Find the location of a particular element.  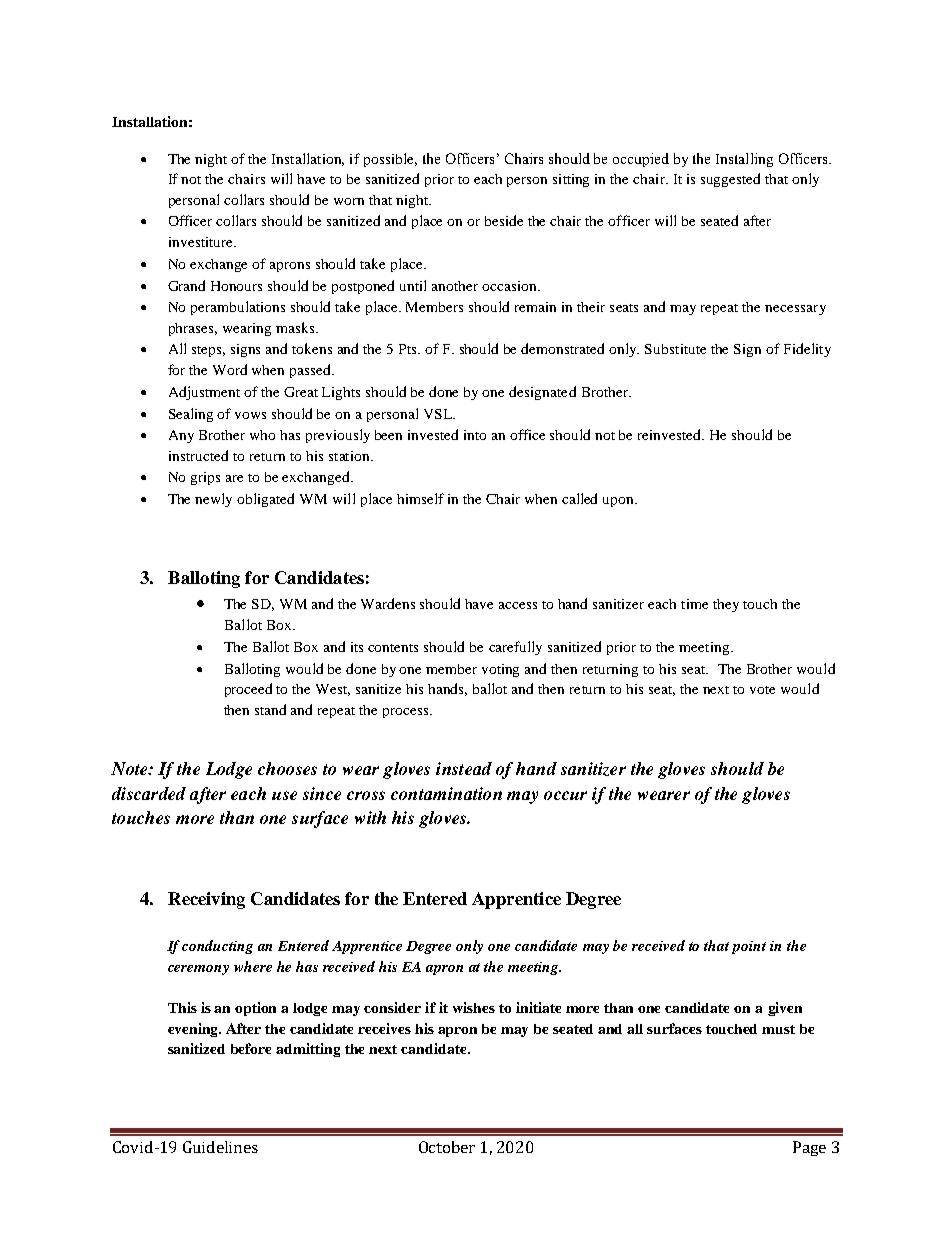

investiture is located at coordinates (202, 242).
